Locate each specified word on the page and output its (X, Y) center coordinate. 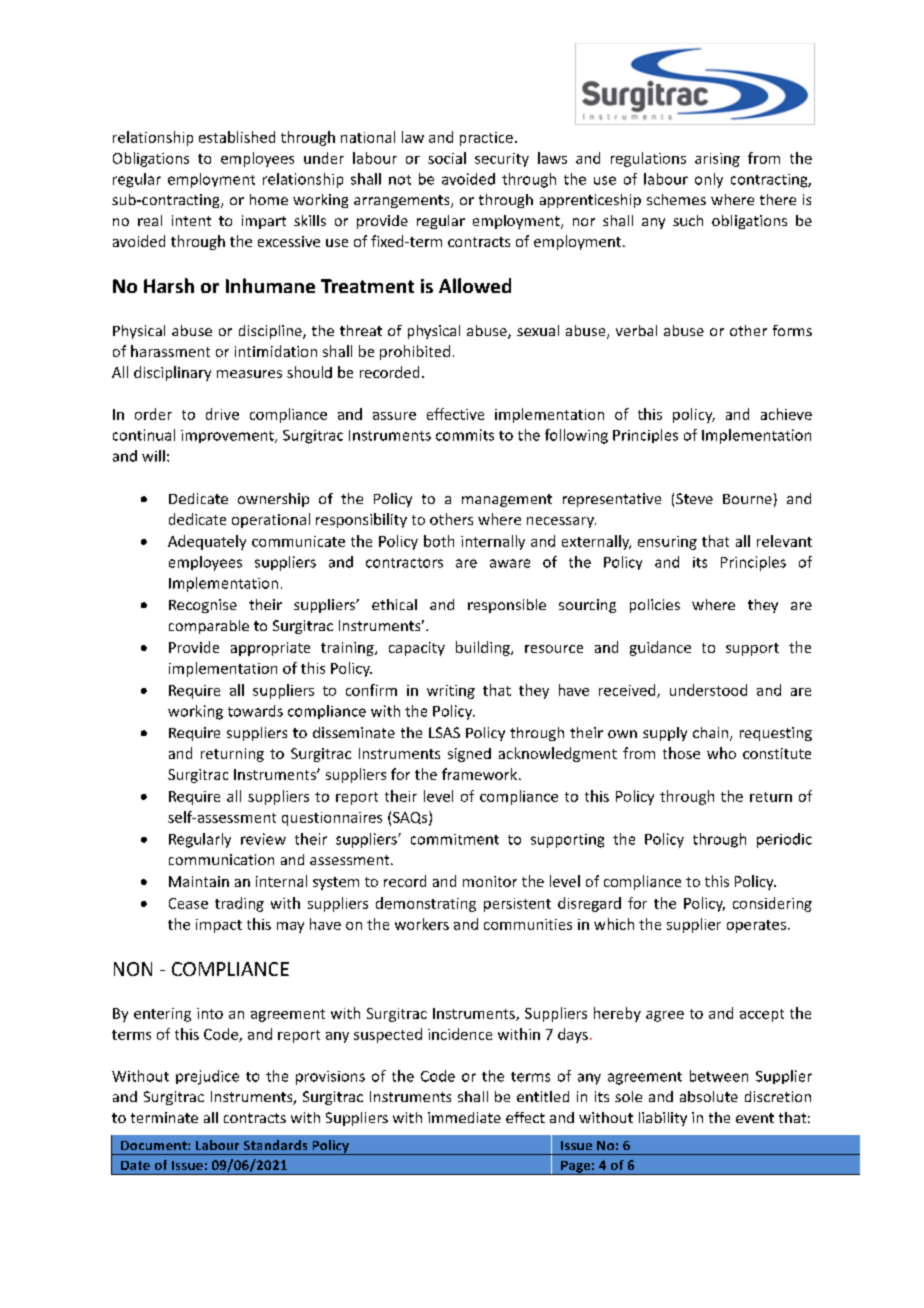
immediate (464, 1117)
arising (717, 160)
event (755, 1118)
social (447, 158)
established (237, 137)
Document (155, 1145)
